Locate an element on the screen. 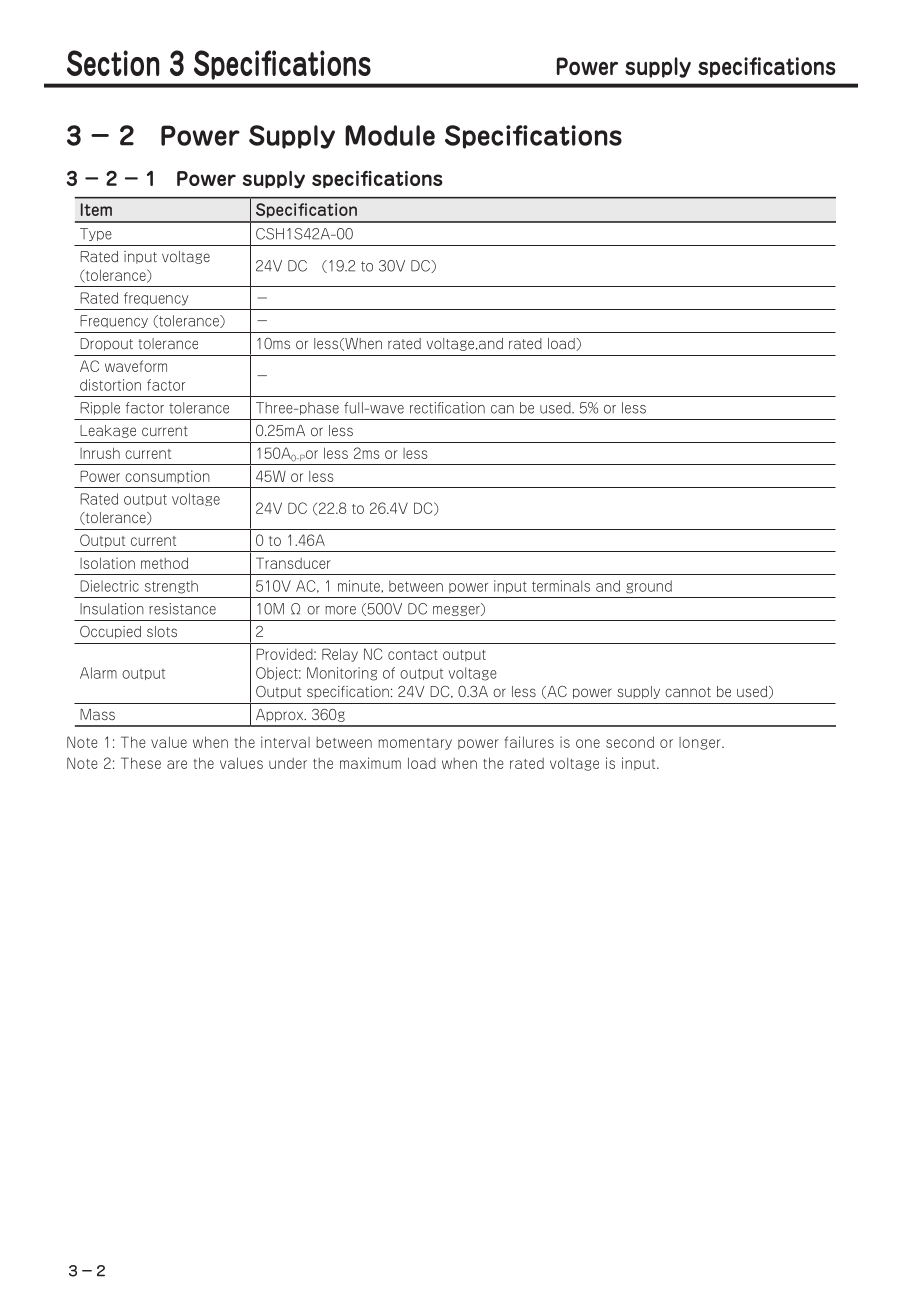 Image resolution: width=924 pixels, height=1308 pixels. momentary is located at coordinates (415, 744).
